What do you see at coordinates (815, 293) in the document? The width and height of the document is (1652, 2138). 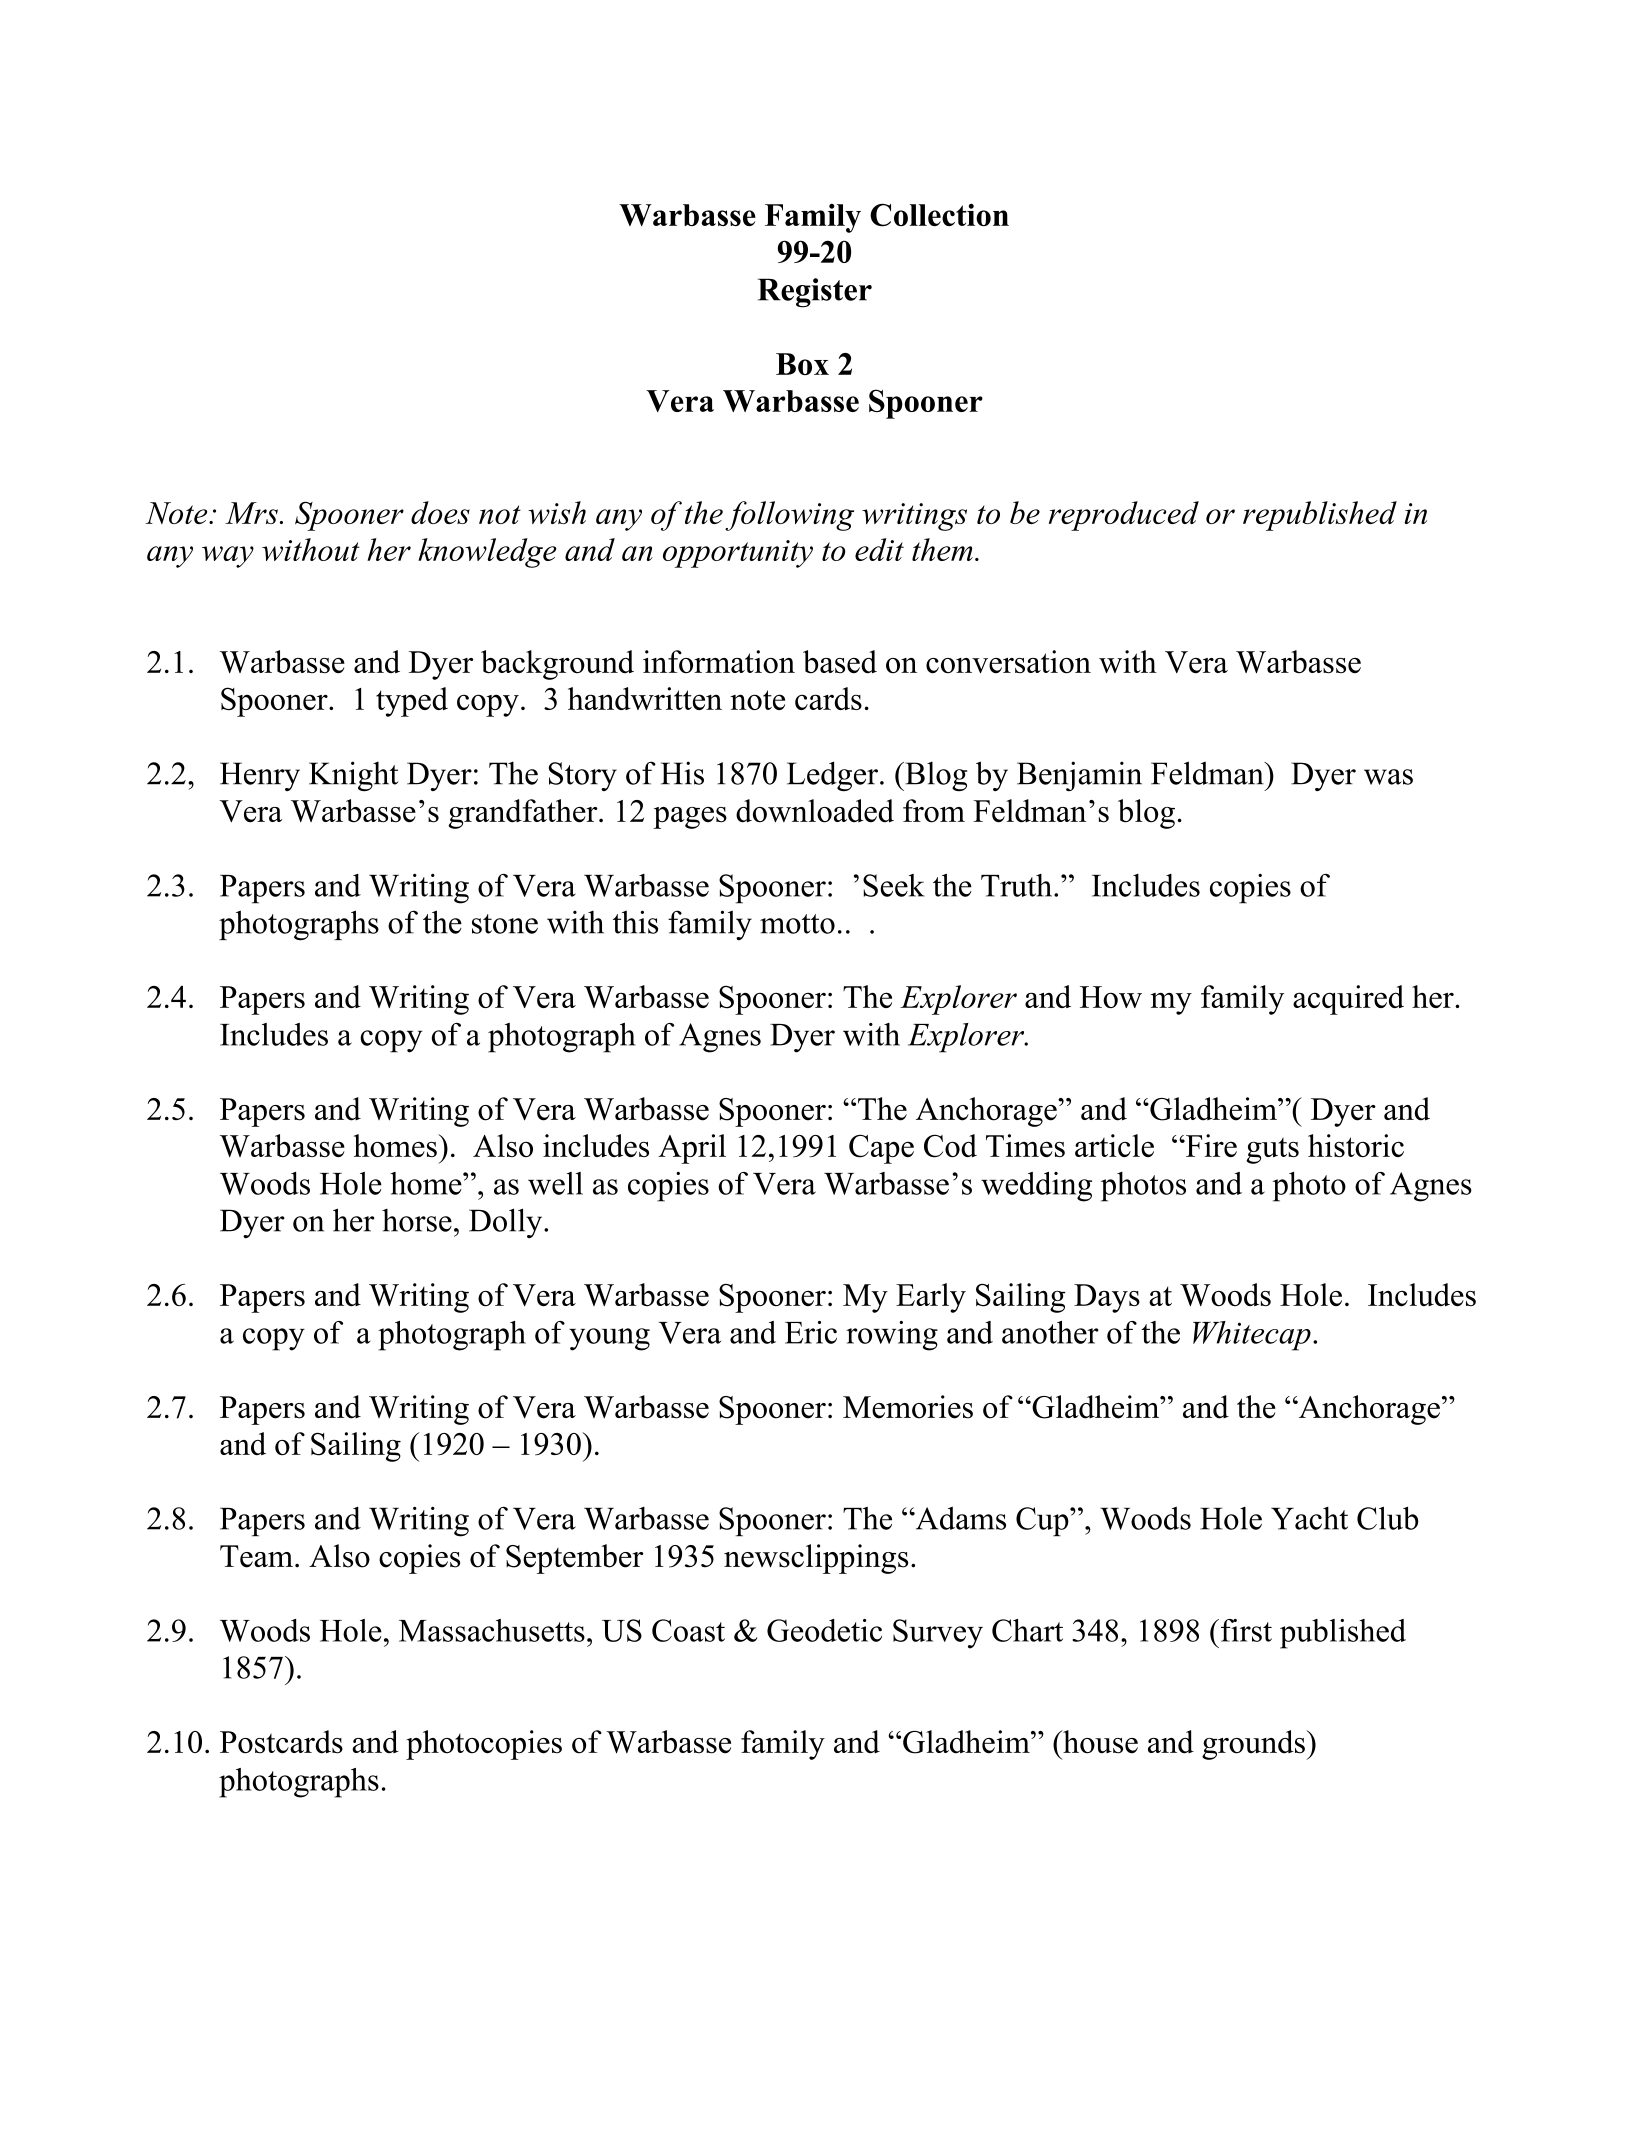 I see `Register` at bounding box center [815, 293].
